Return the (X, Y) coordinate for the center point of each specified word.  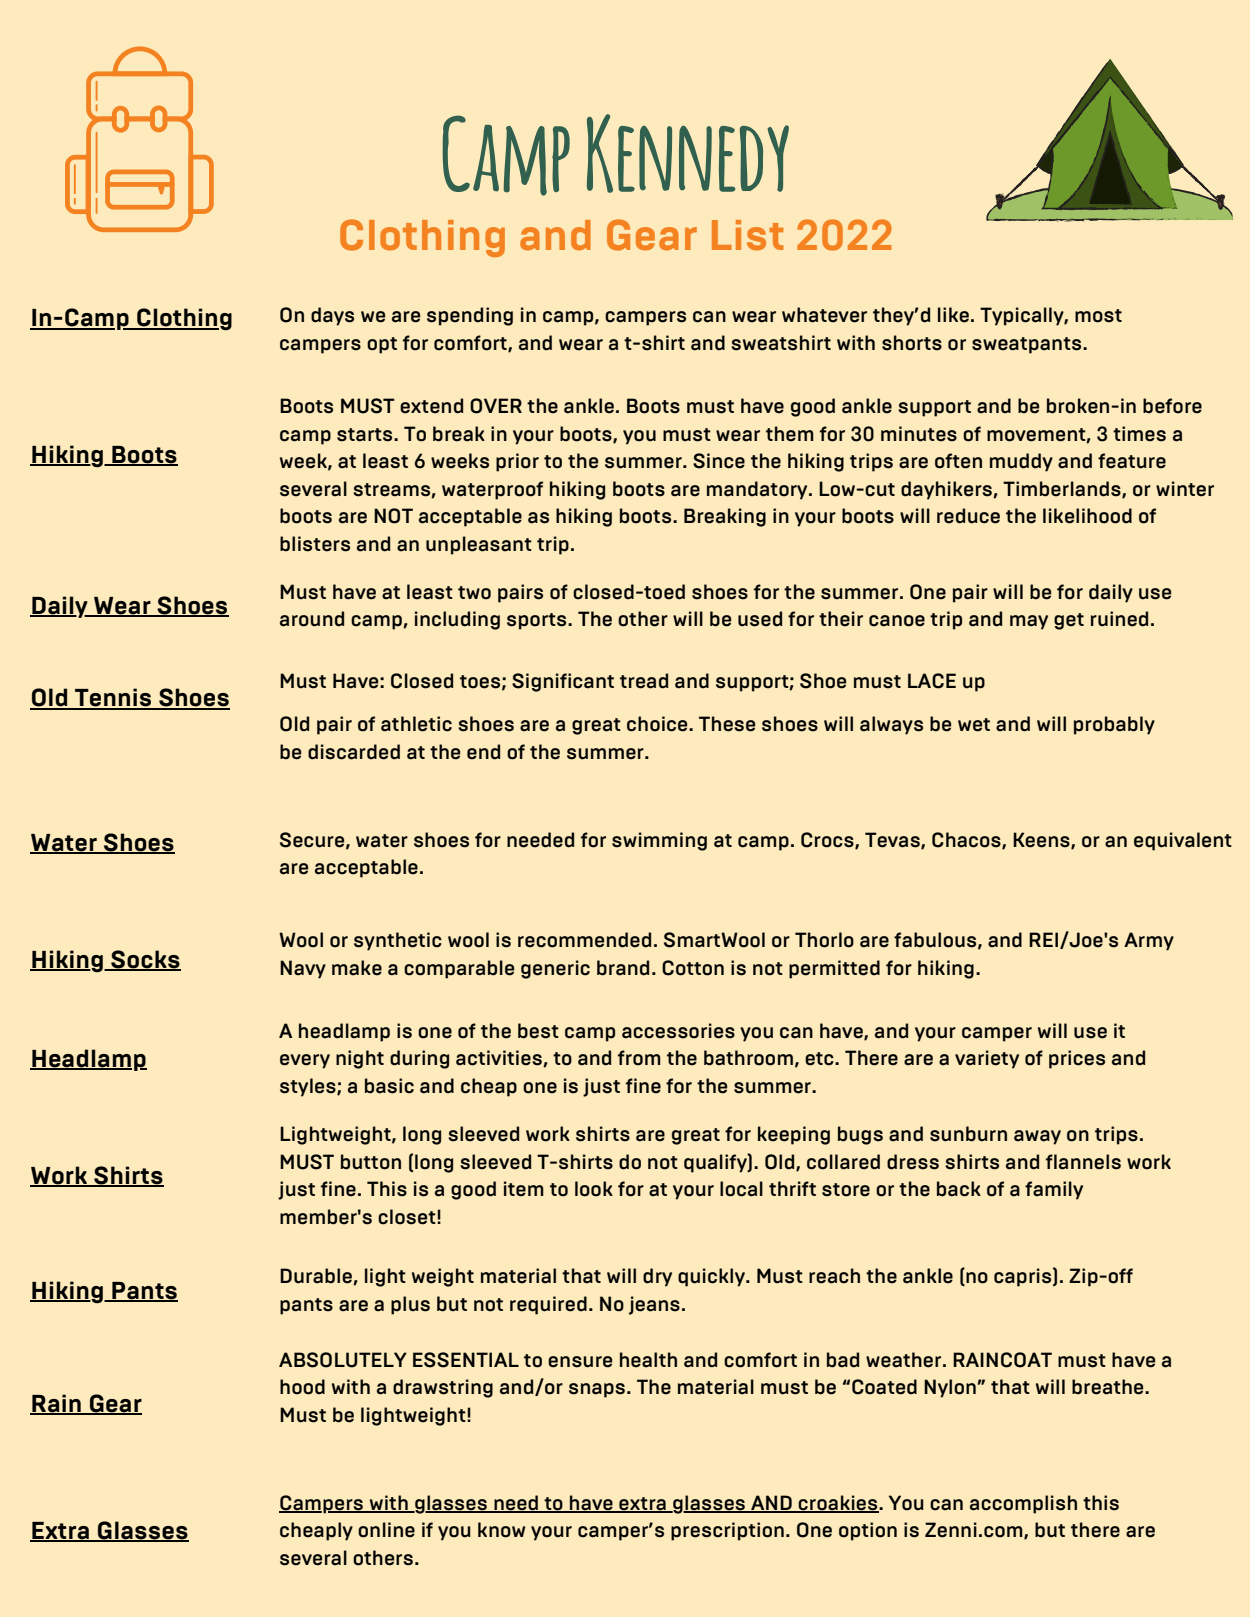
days (332, 316)
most (1098, 316)
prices (1077, 1059)
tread (644, 681)
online (386, 1530)
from (639, 1058)
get (1069, 621)
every (305, 1061)
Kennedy (688, 153)
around (312, 619)
